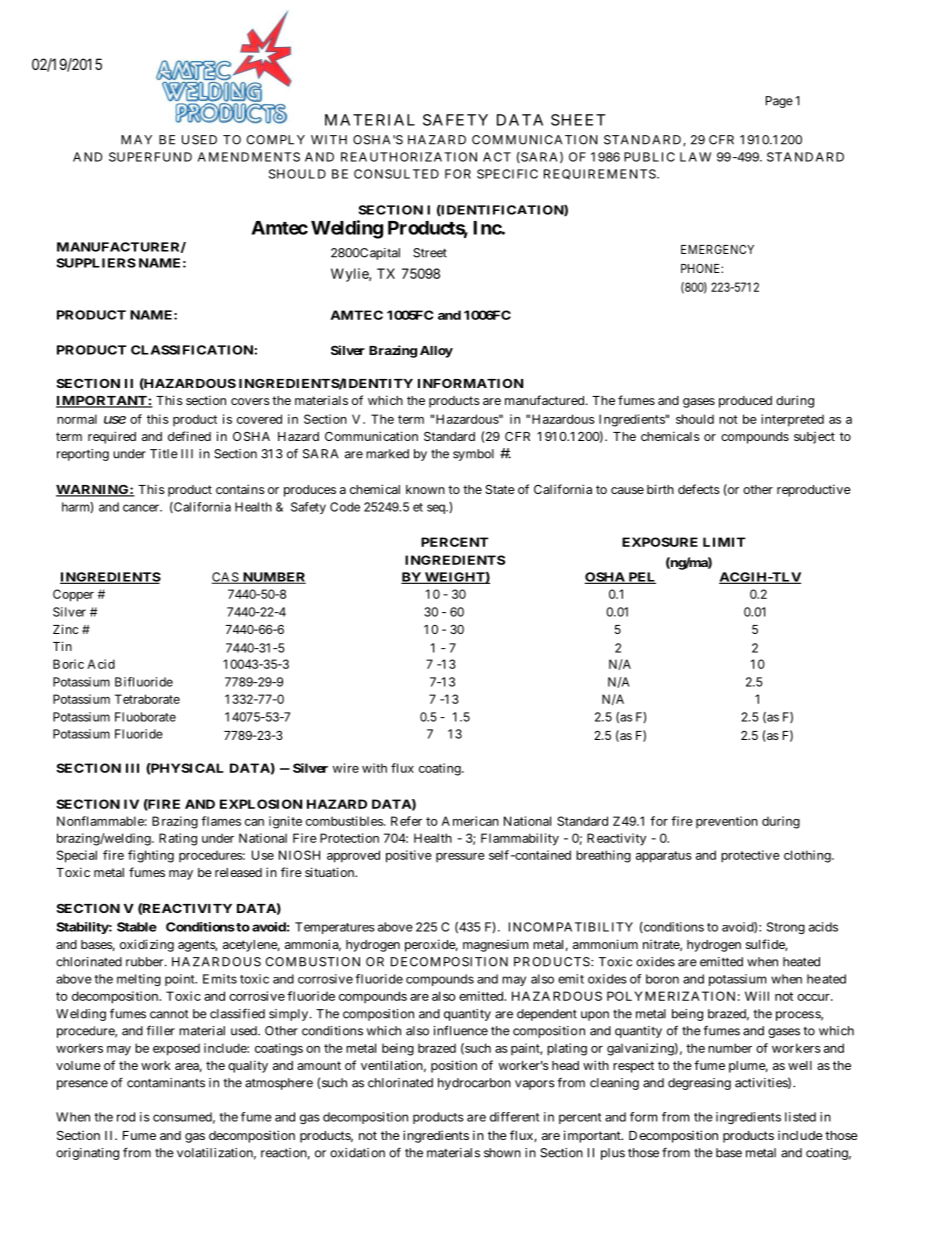 This image has width=952, height=1233. Describe the element at coordinates (65, 629) in the image. I see `Zinc` at that location.
